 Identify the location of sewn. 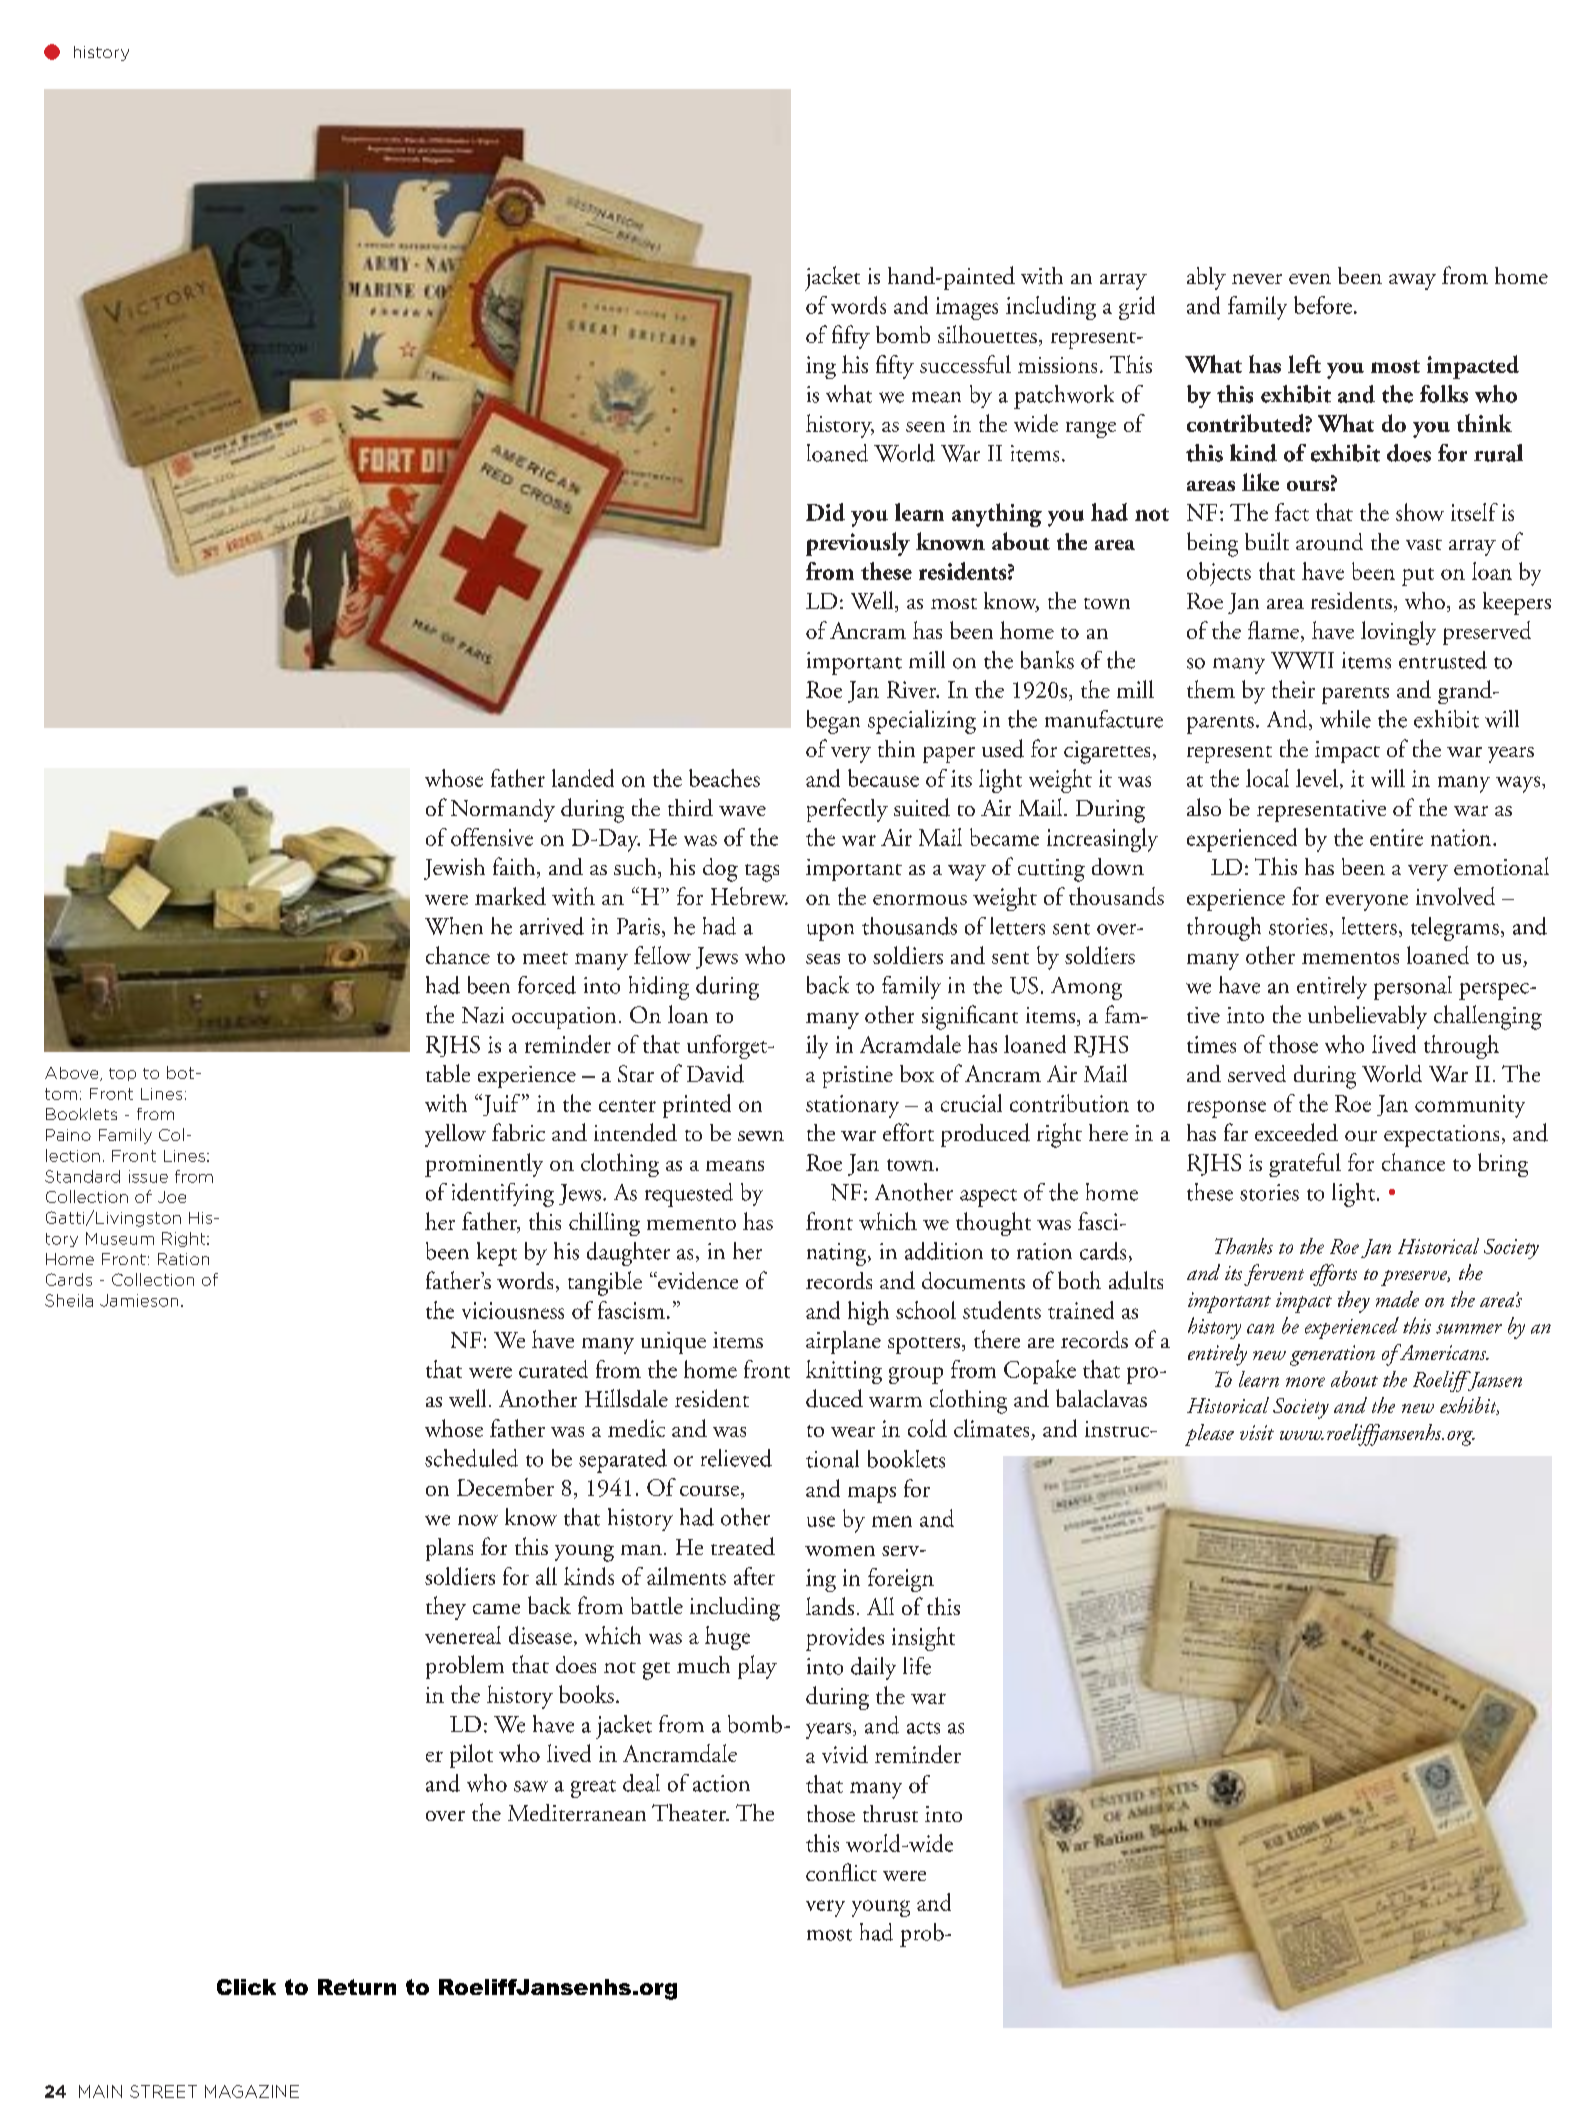
(761, 1136).
